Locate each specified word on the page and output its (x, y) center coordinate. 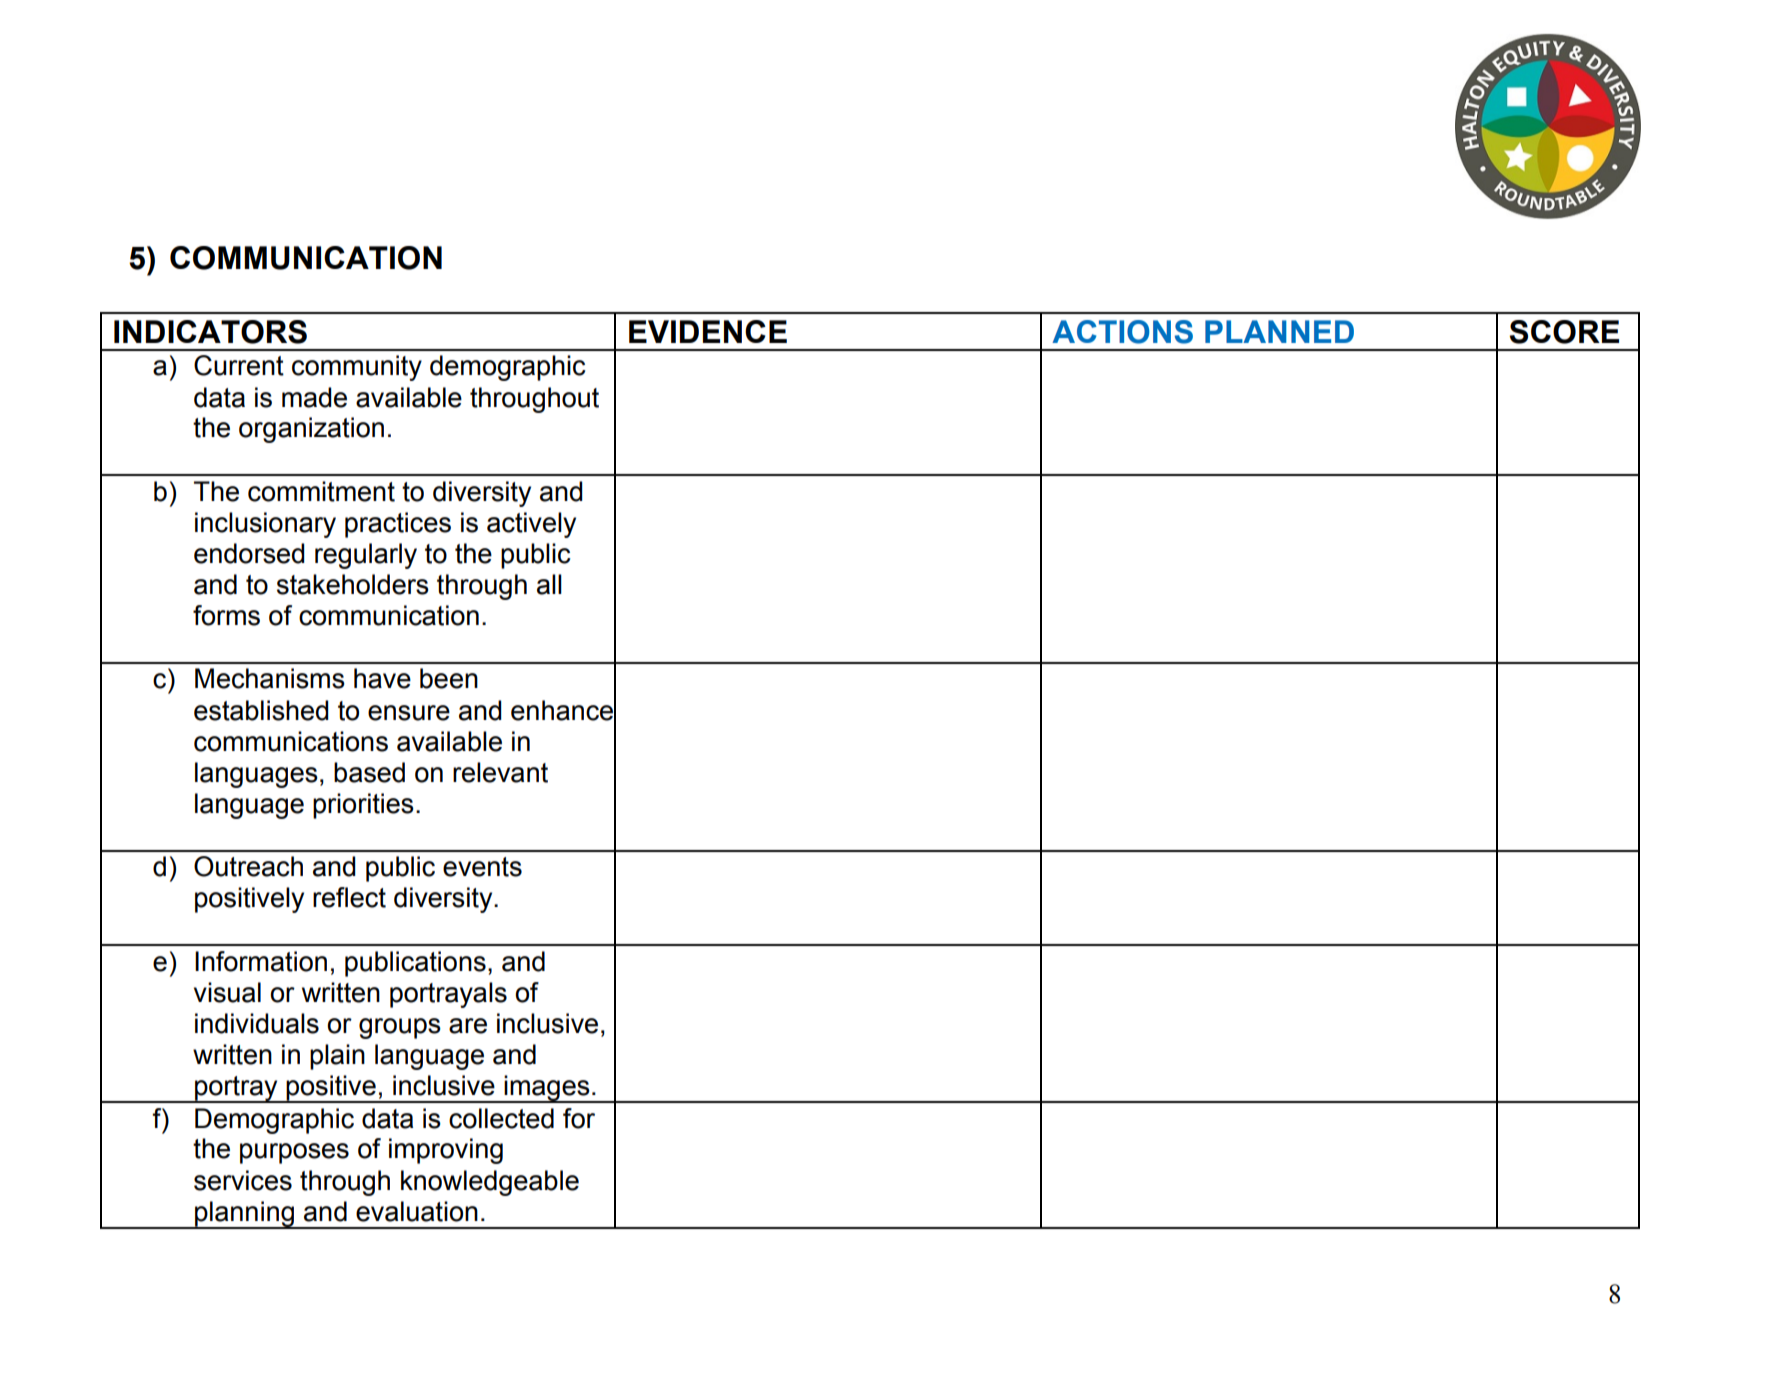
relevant (500, 772)
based (369, 772)
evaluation (417, 1211)
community (357, 368)
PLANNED (1279, 331)
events (482, 867)
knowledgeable (490, 1183)
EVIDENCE (708, 331)
